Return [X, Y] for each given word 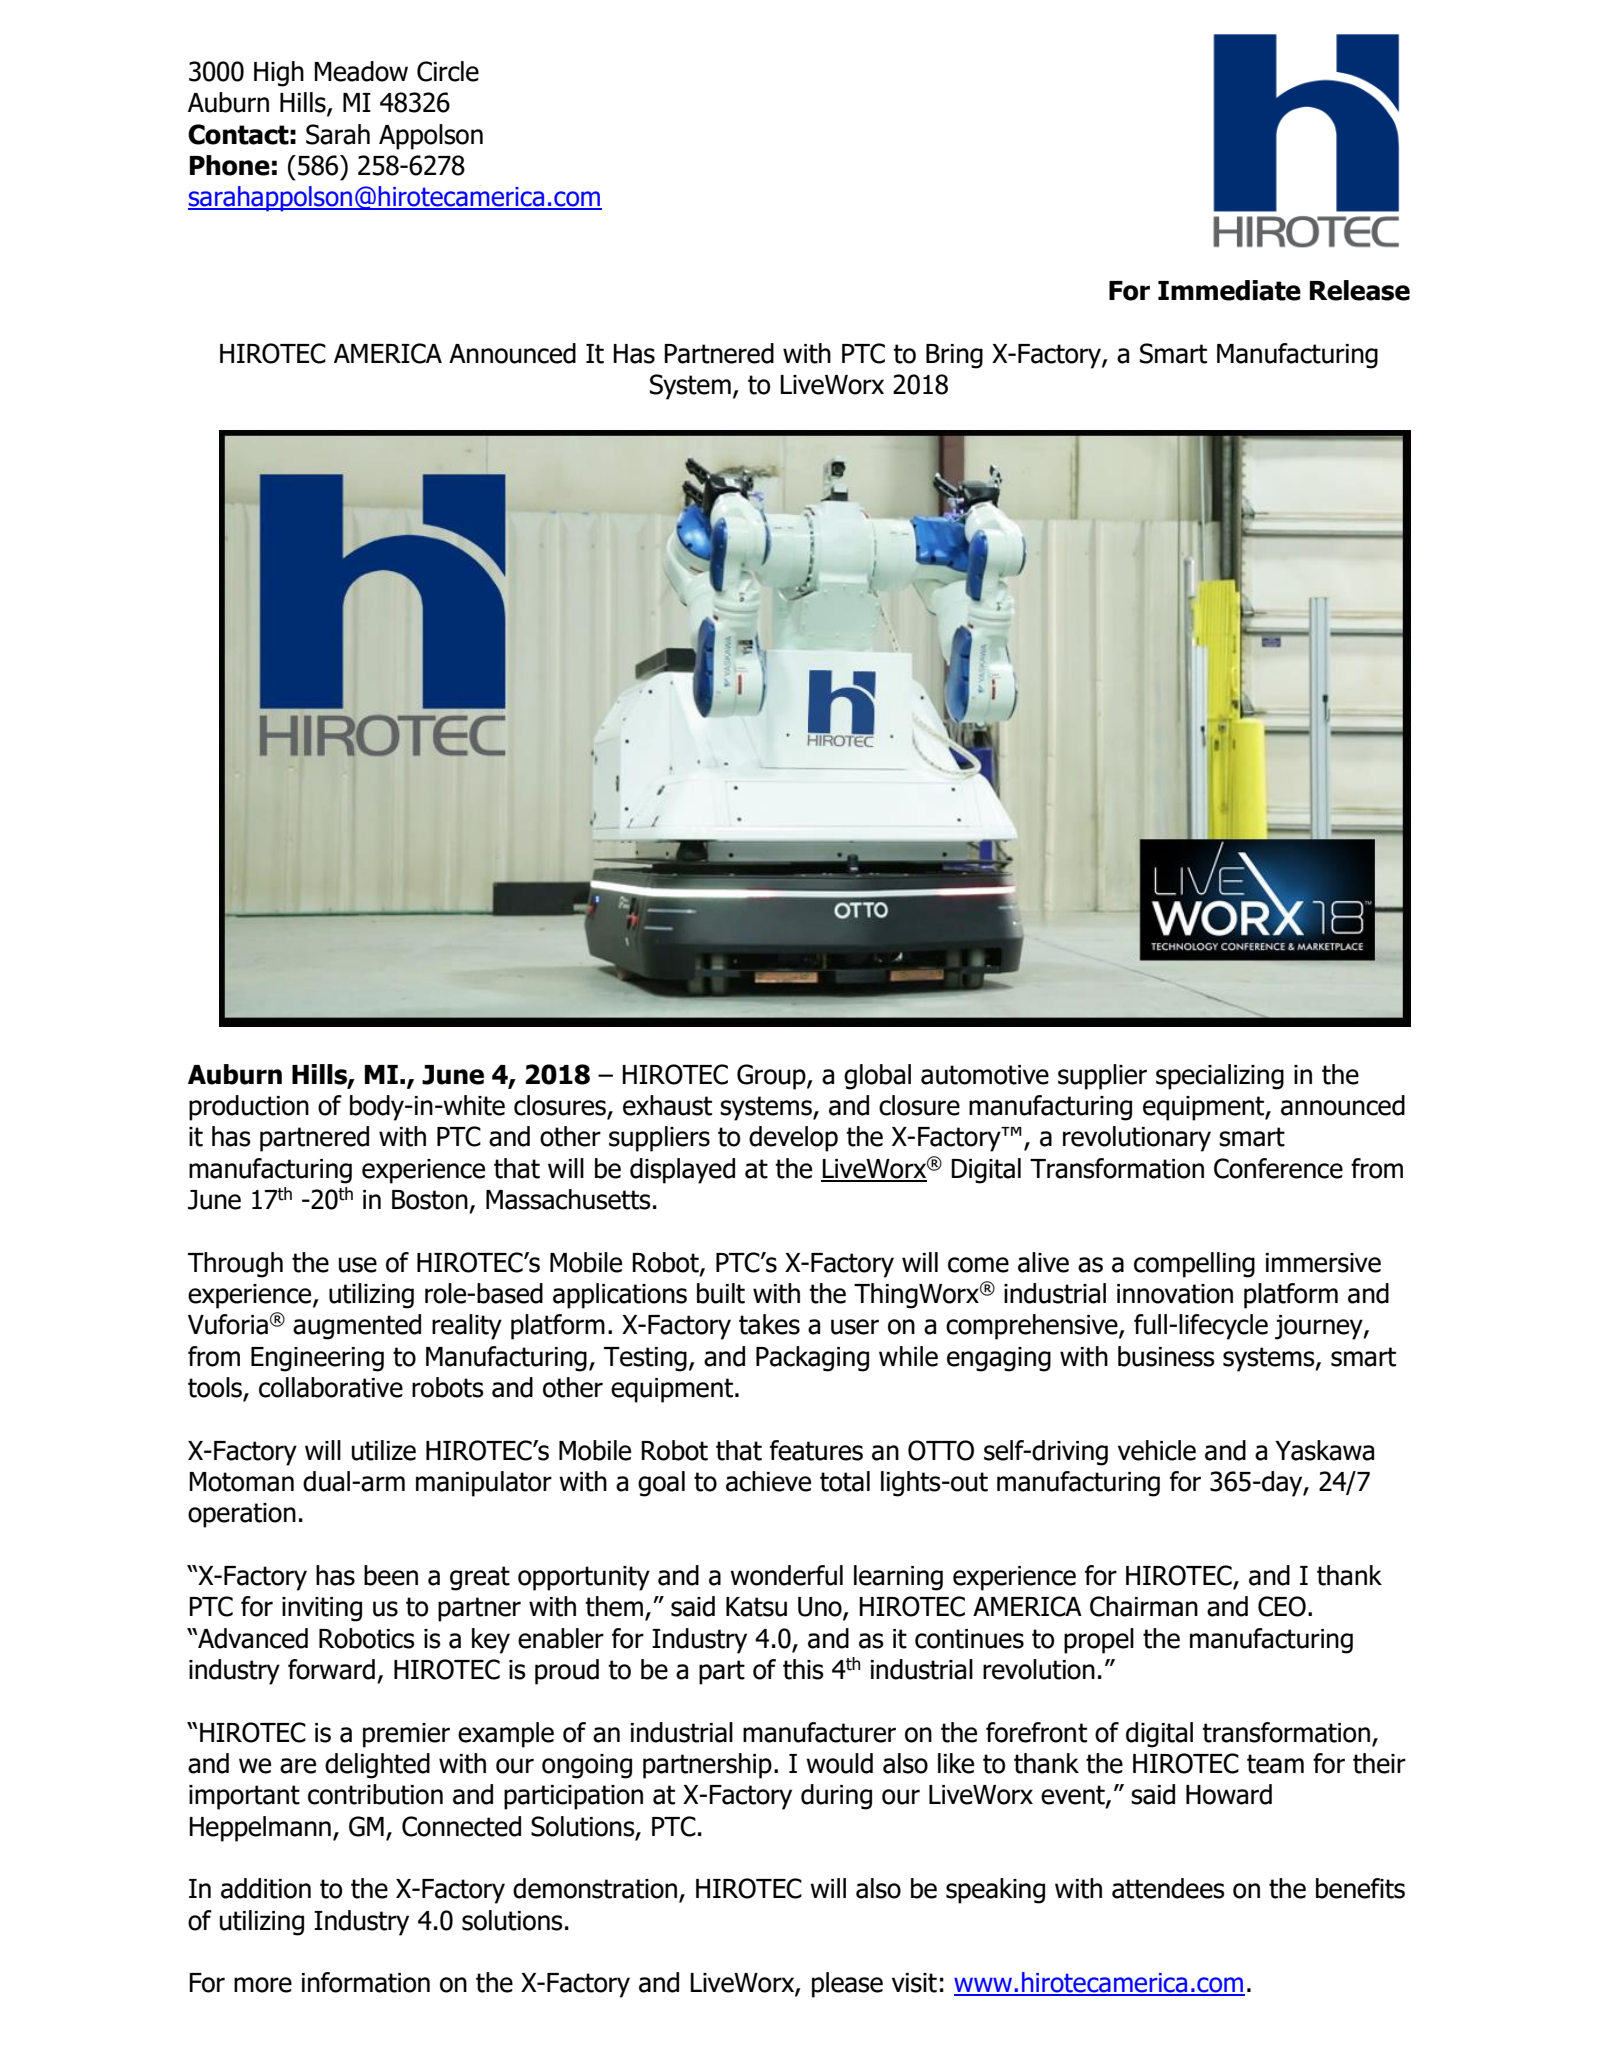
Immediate [1229, 290]
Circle [448, 71]
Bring [954, 356]
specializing [1220, 1077]
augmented [357, 1327]
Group [772, 1077]
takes [769, 1324]
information [366, 1982]
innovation [1175, 1294]
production [249, 1108]
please [847, 1985]
